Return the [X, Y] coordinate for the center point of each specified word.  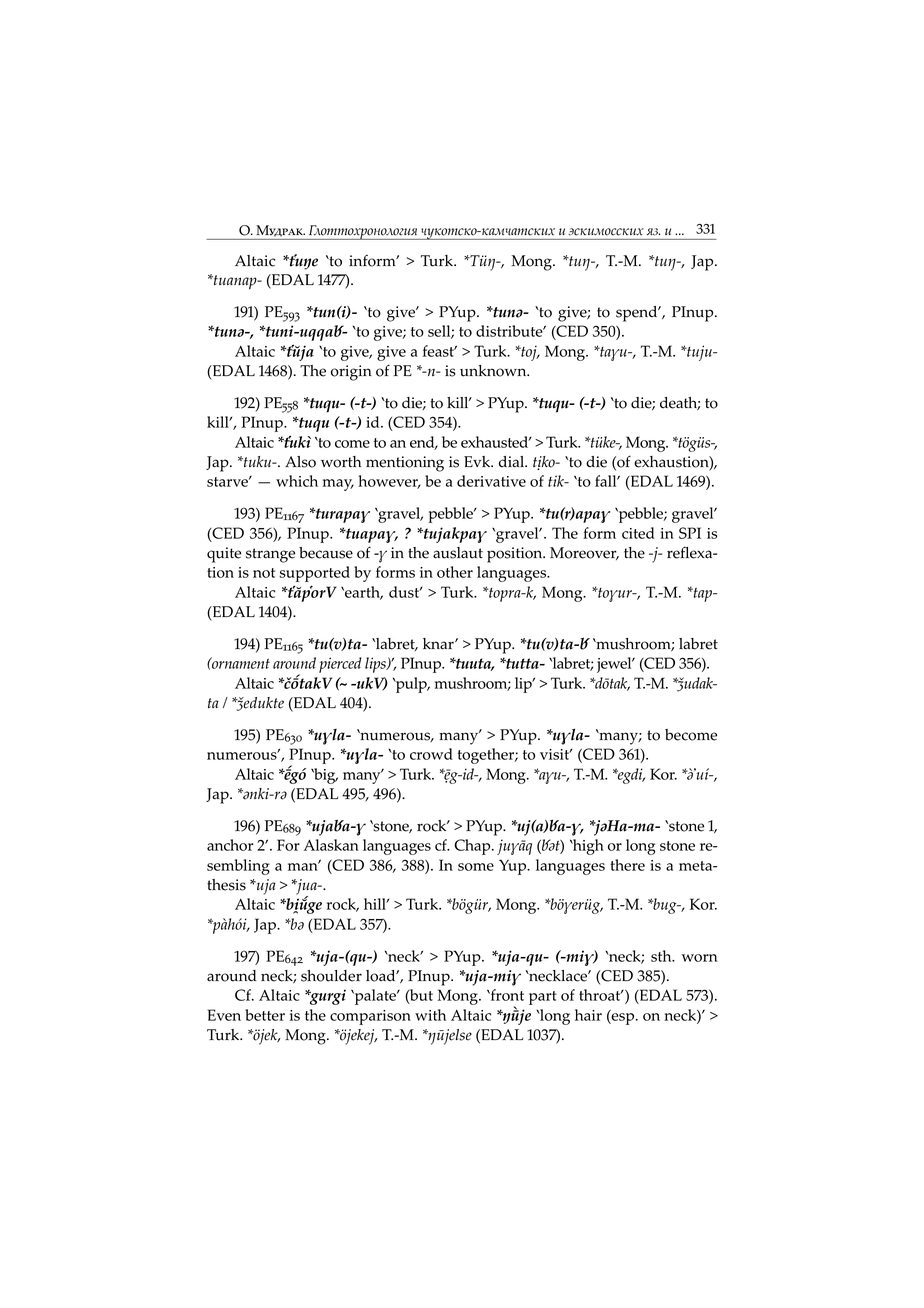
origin [351, 373]
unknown [494, 371]
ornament [240, 663]
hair [588, 1015]
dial [512, 462]
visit [556, 754]
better [265, 1015]
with [430, 1015]
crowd [431, 754]
